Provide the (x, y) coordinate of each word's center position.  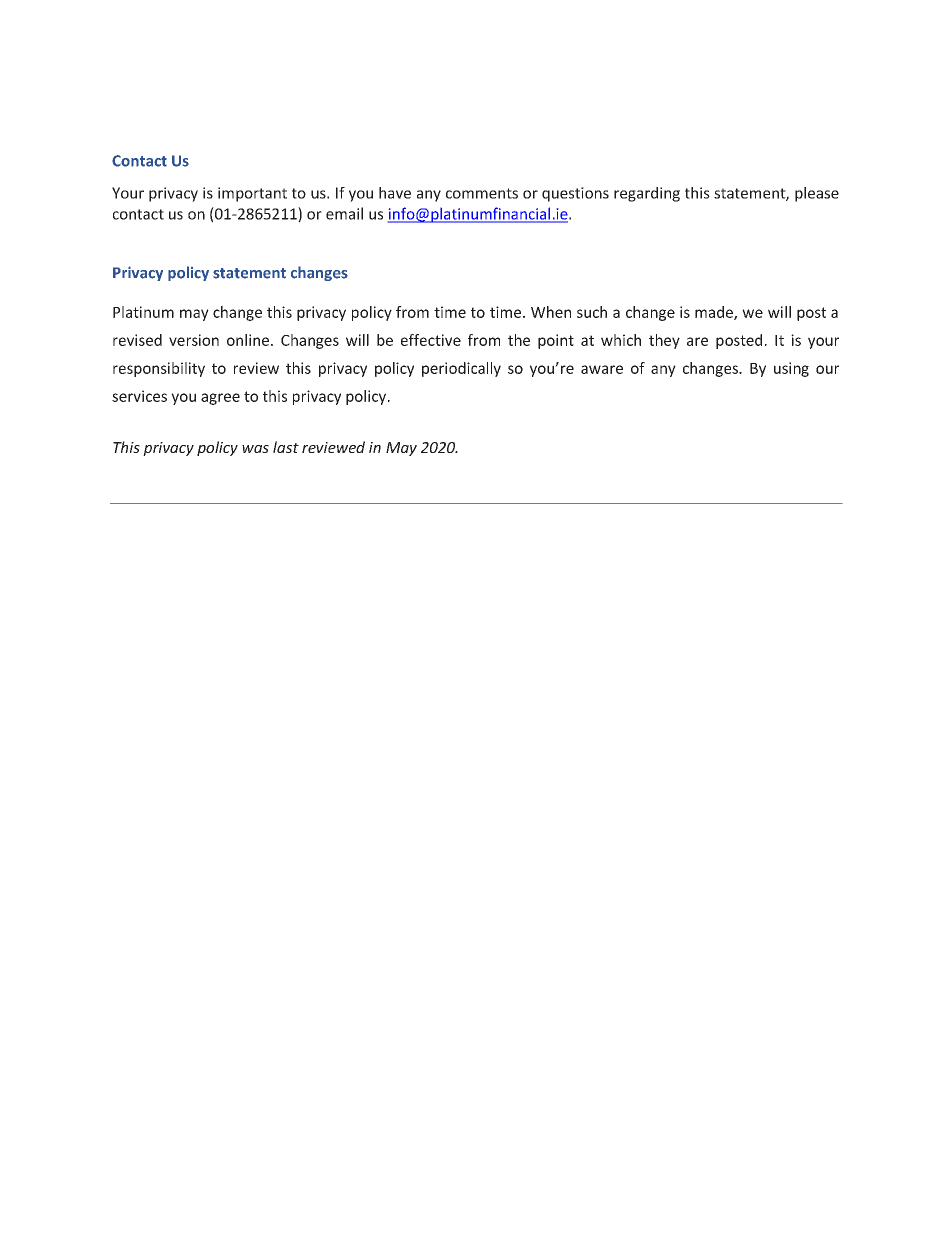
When (551, 312)
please (817, 194)
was (255, 449)
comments (482, 193)
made (715, 313)
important (252, 194)
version (194, 340)
